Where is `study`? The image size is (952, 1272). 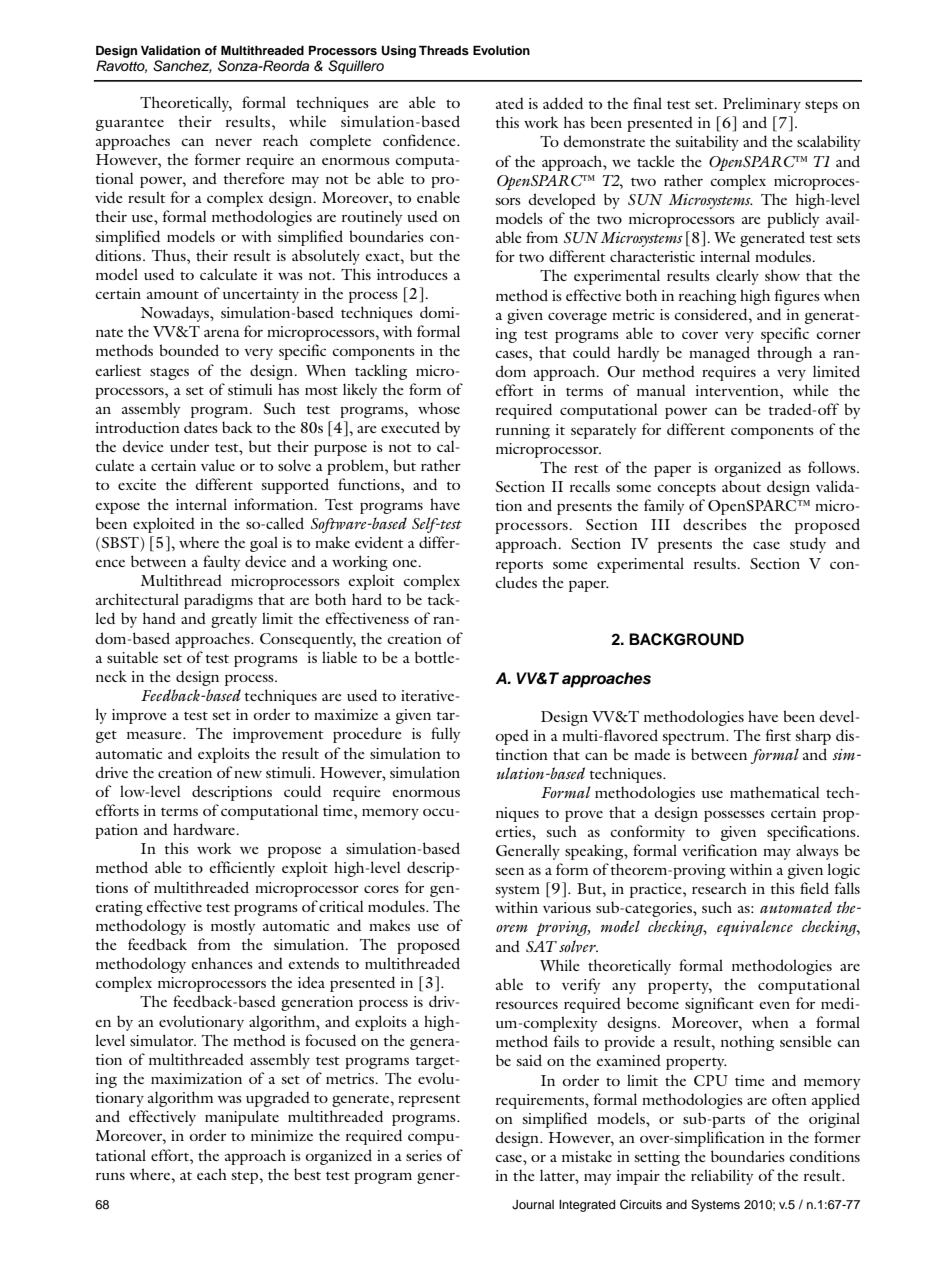 study is located at coordinates (808, 545).
